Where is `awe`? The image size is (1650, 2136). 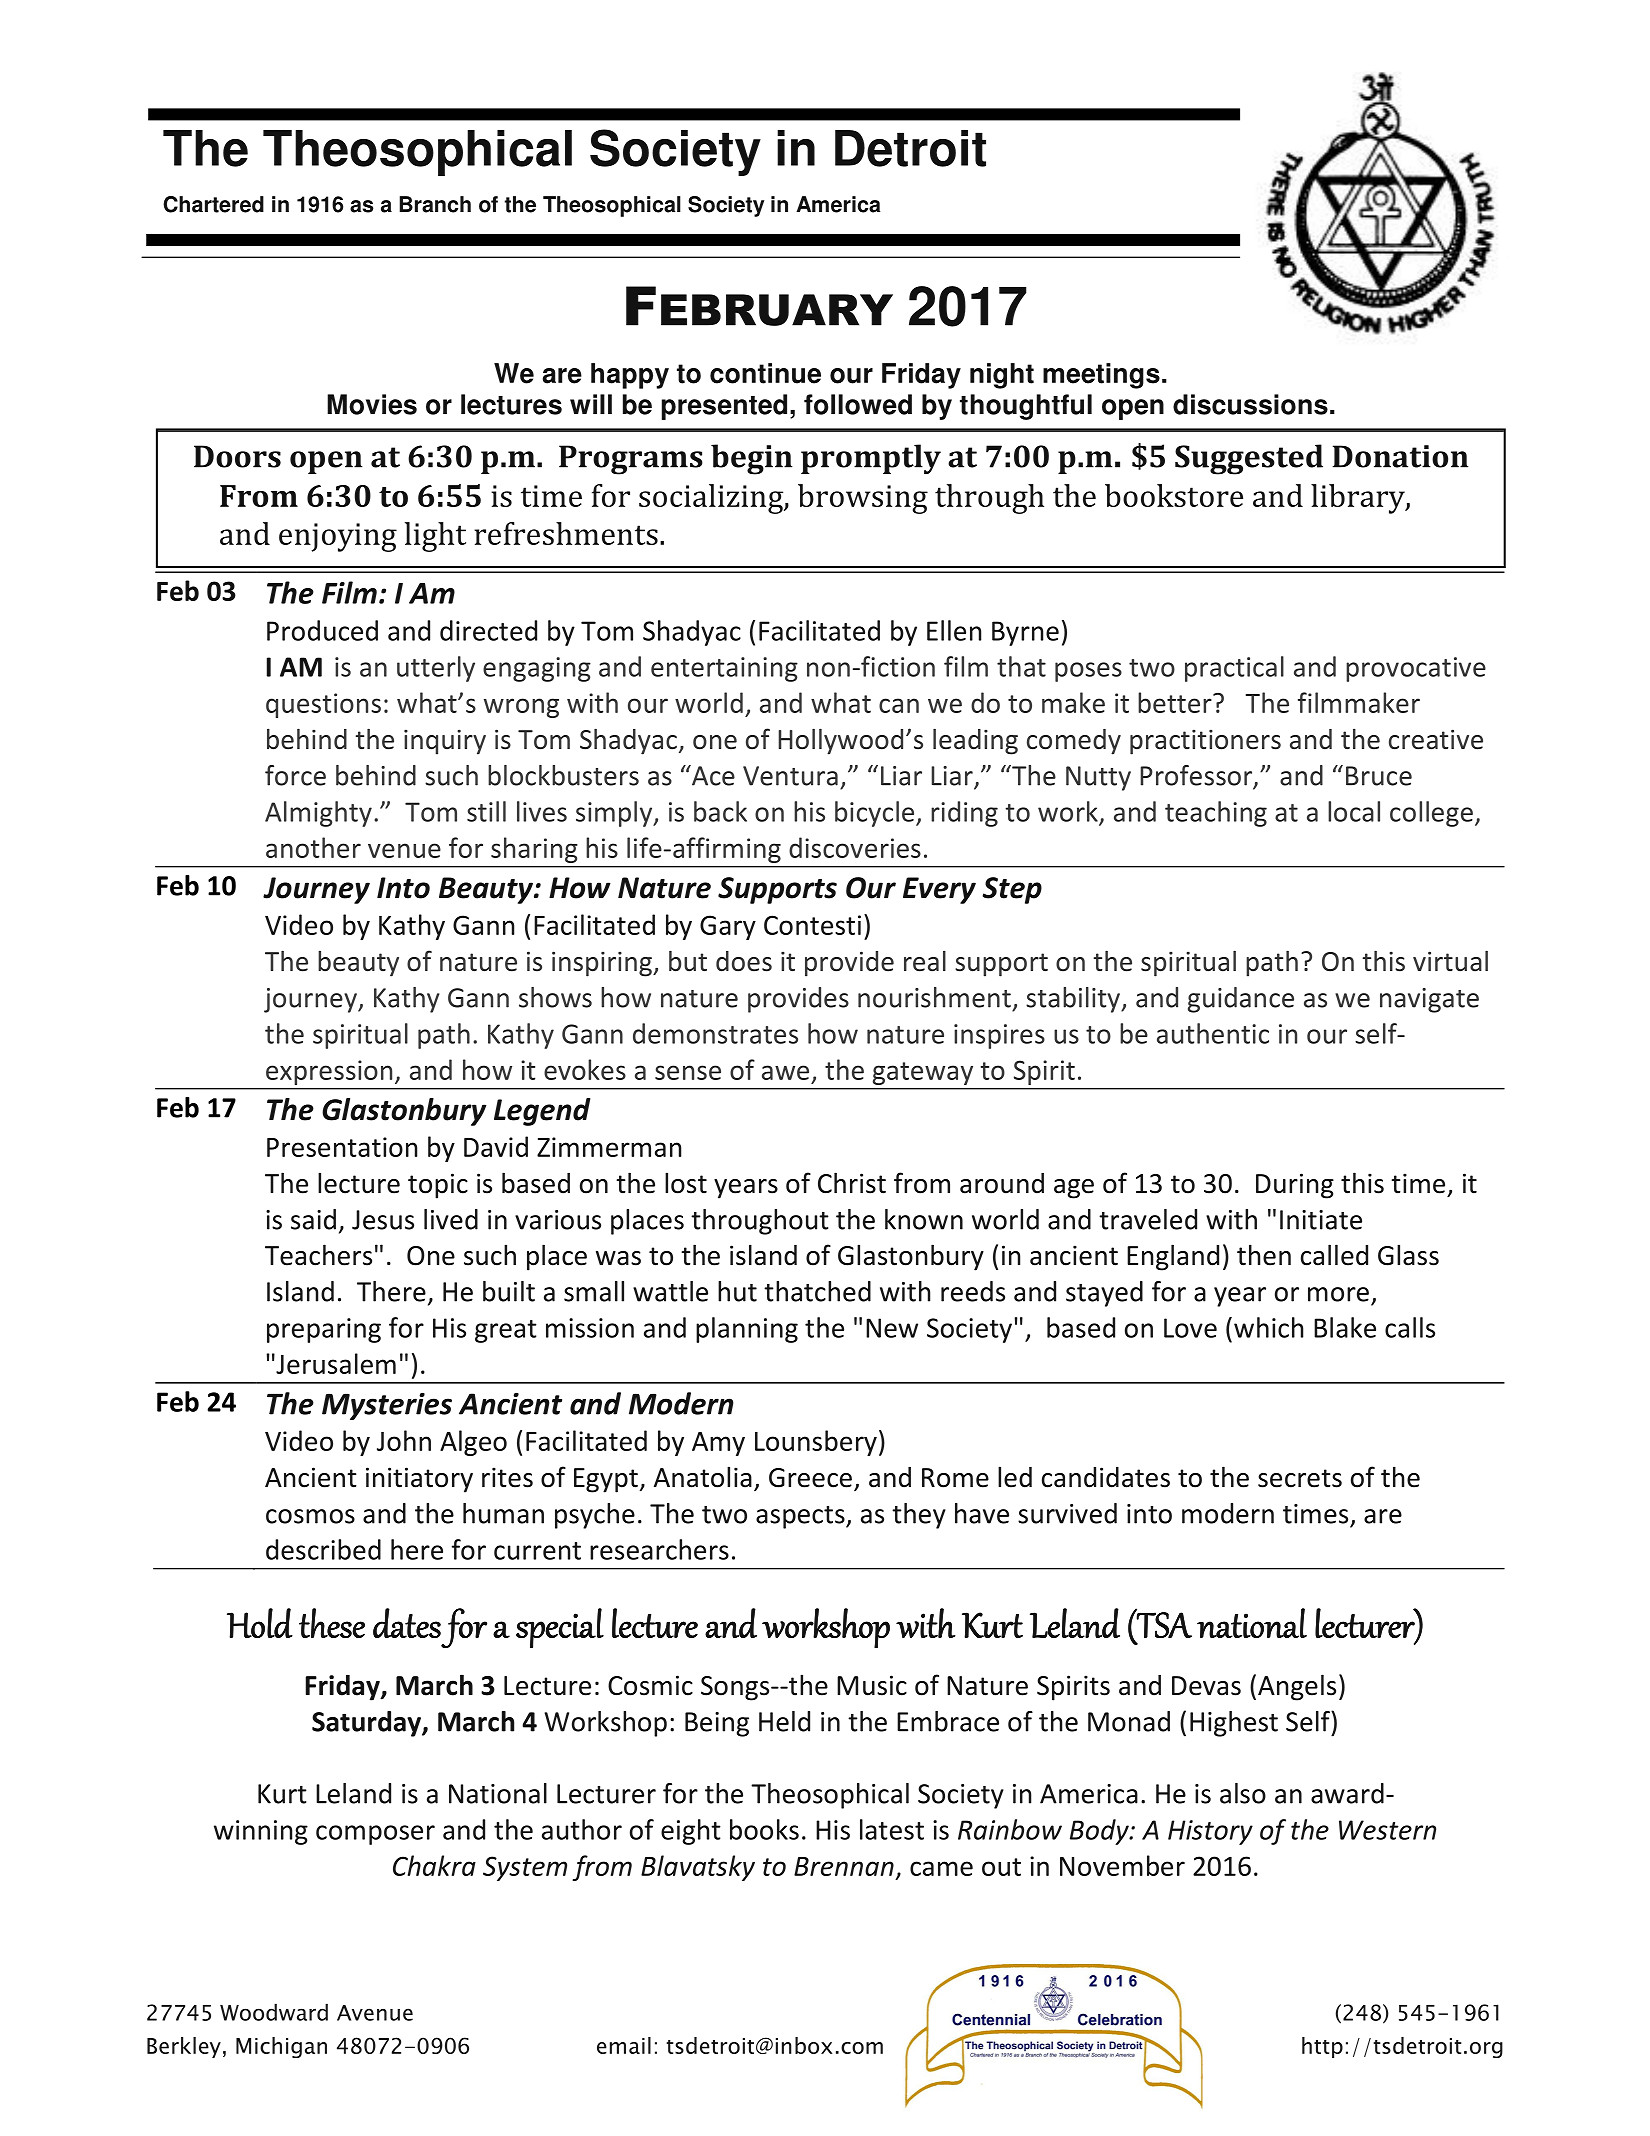
awe is located at coordinates (785, 1072).
